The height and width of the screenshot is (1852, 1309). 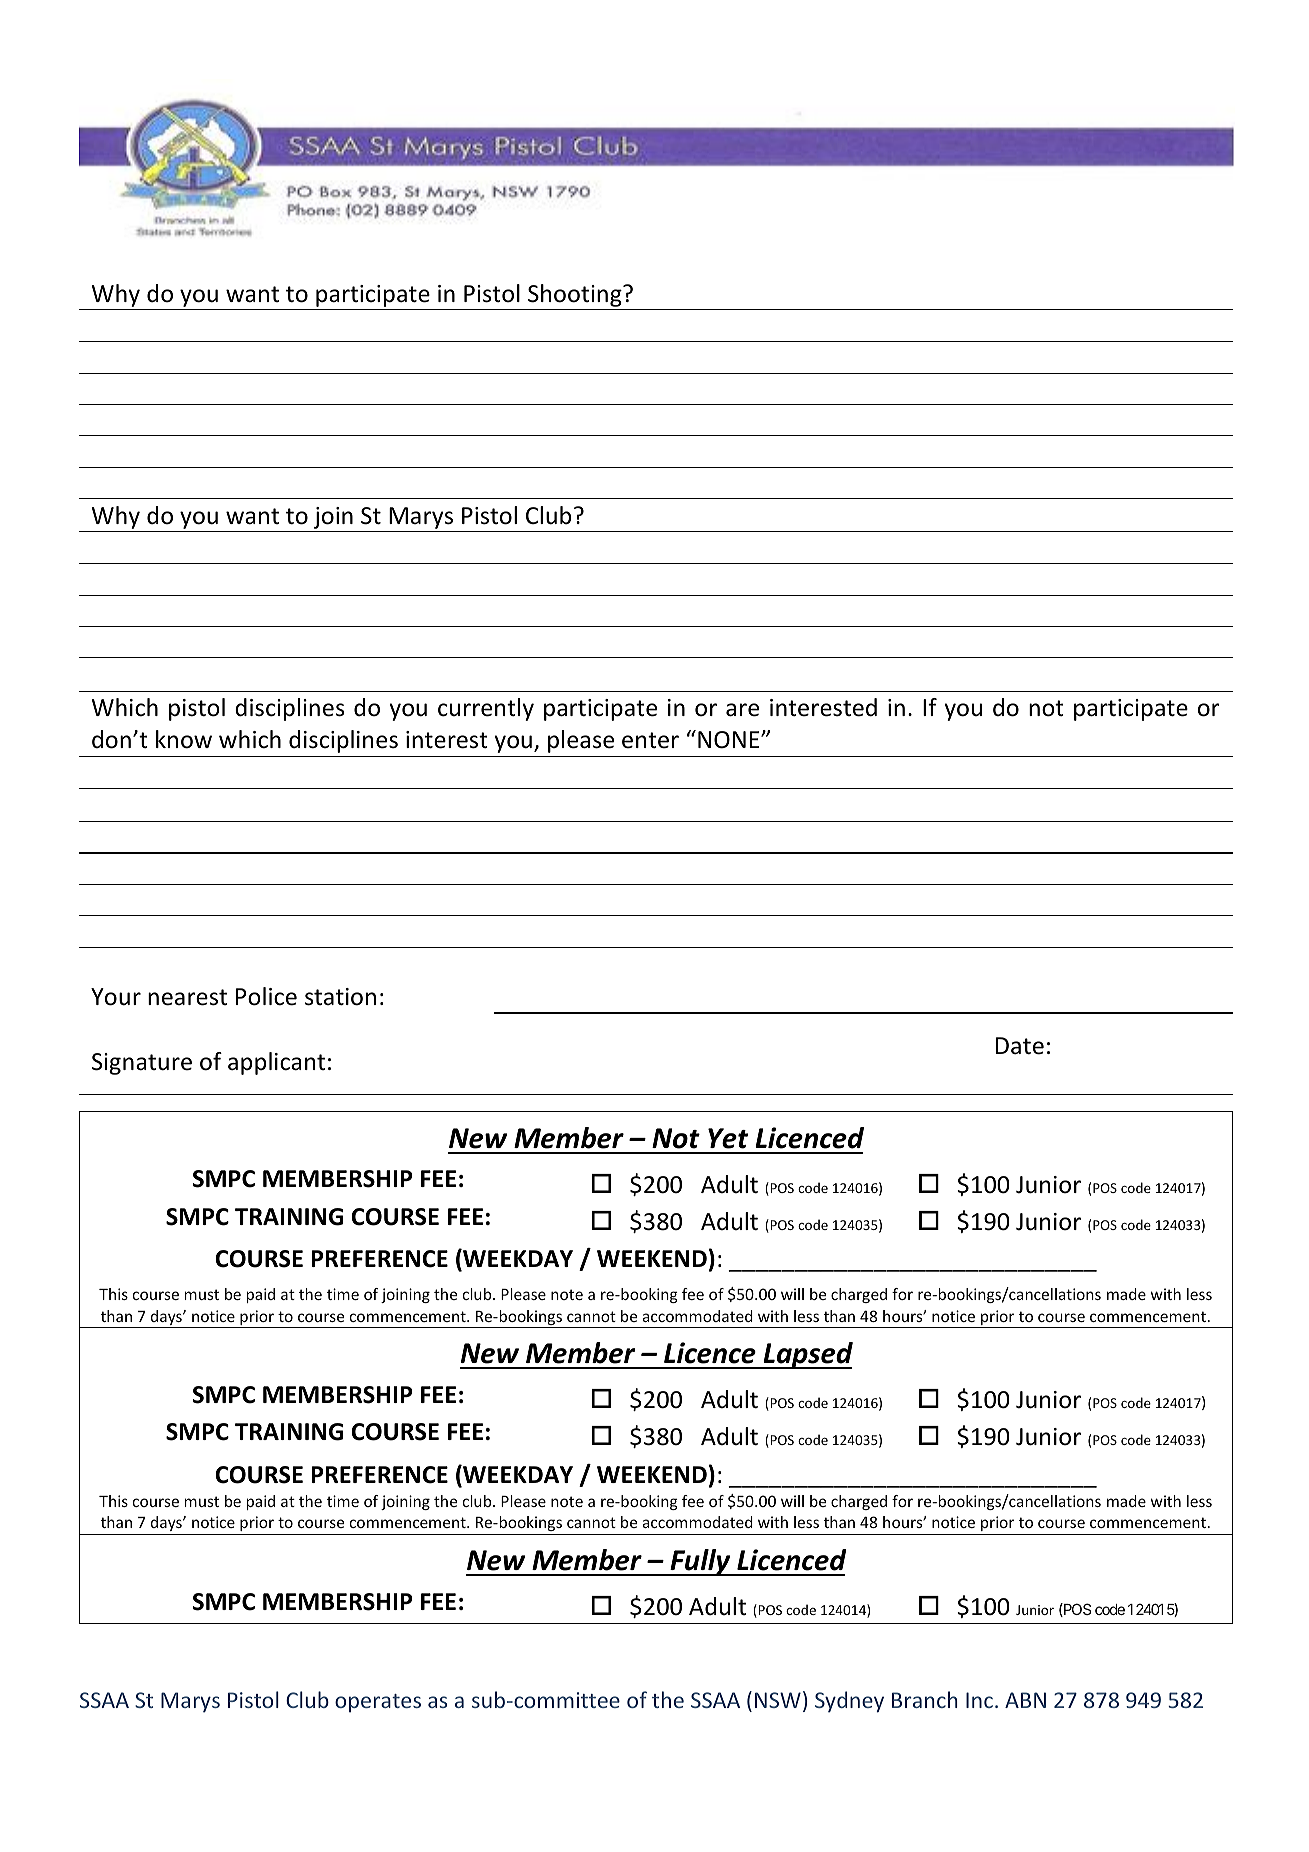 What do you see at coordinates (730, 740) in the screenshot?
I see `NONE` at bounding box center [730, 740].
